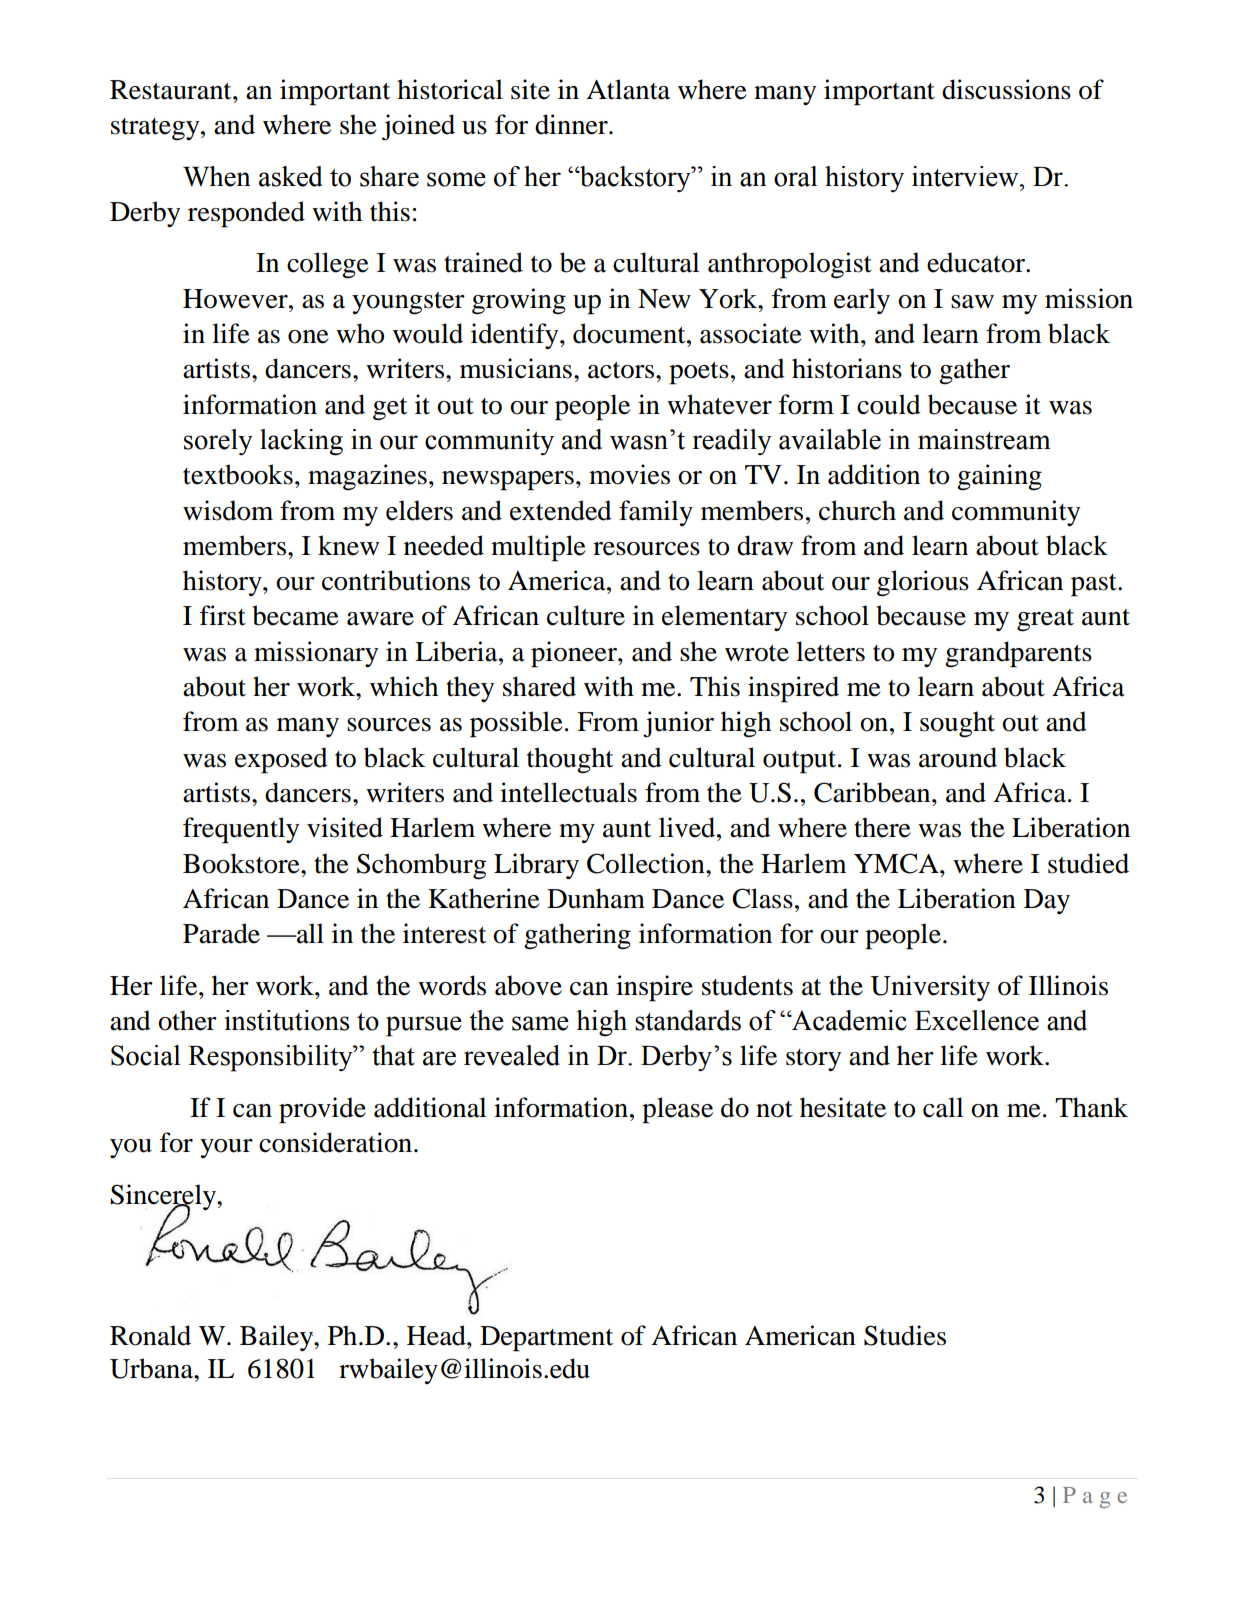  What do you see at coordinates (984, 439) in the screenshot?
I see `mainstream` at bounding box center [984, 439].
